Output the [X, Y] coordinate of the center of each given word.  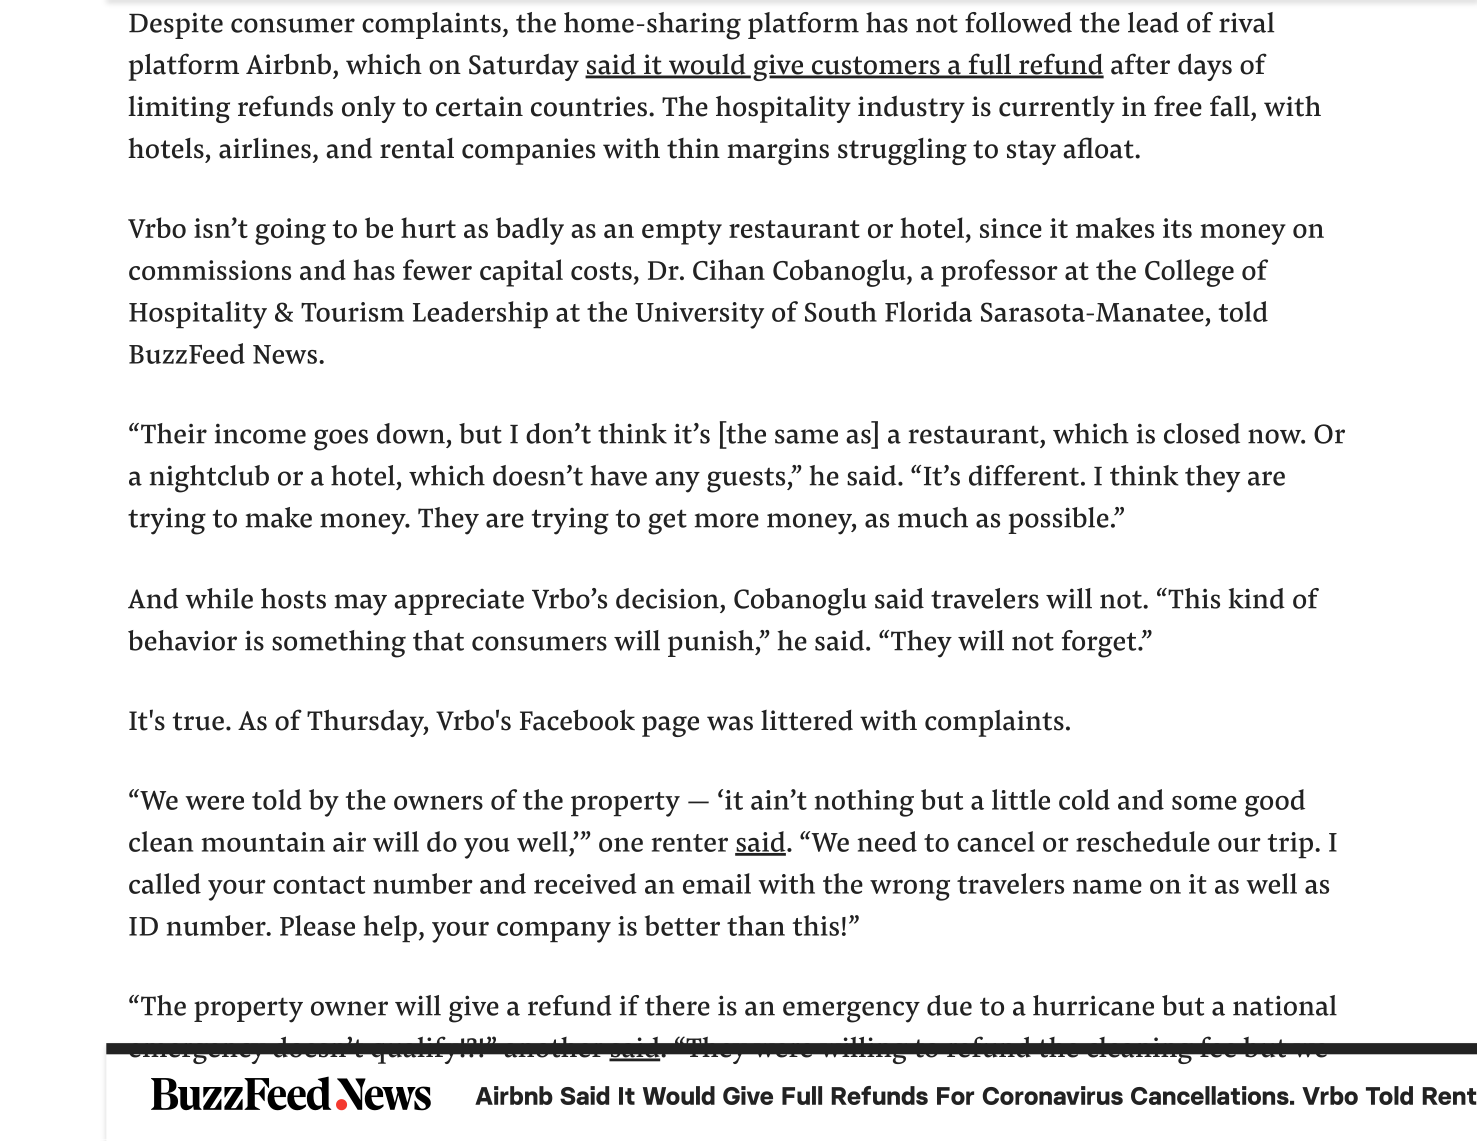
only [369, 109]
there [677, 1005]
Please [317, 925]
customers [875, 66]
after [1140, 64]
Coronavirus [1053, 1095]
